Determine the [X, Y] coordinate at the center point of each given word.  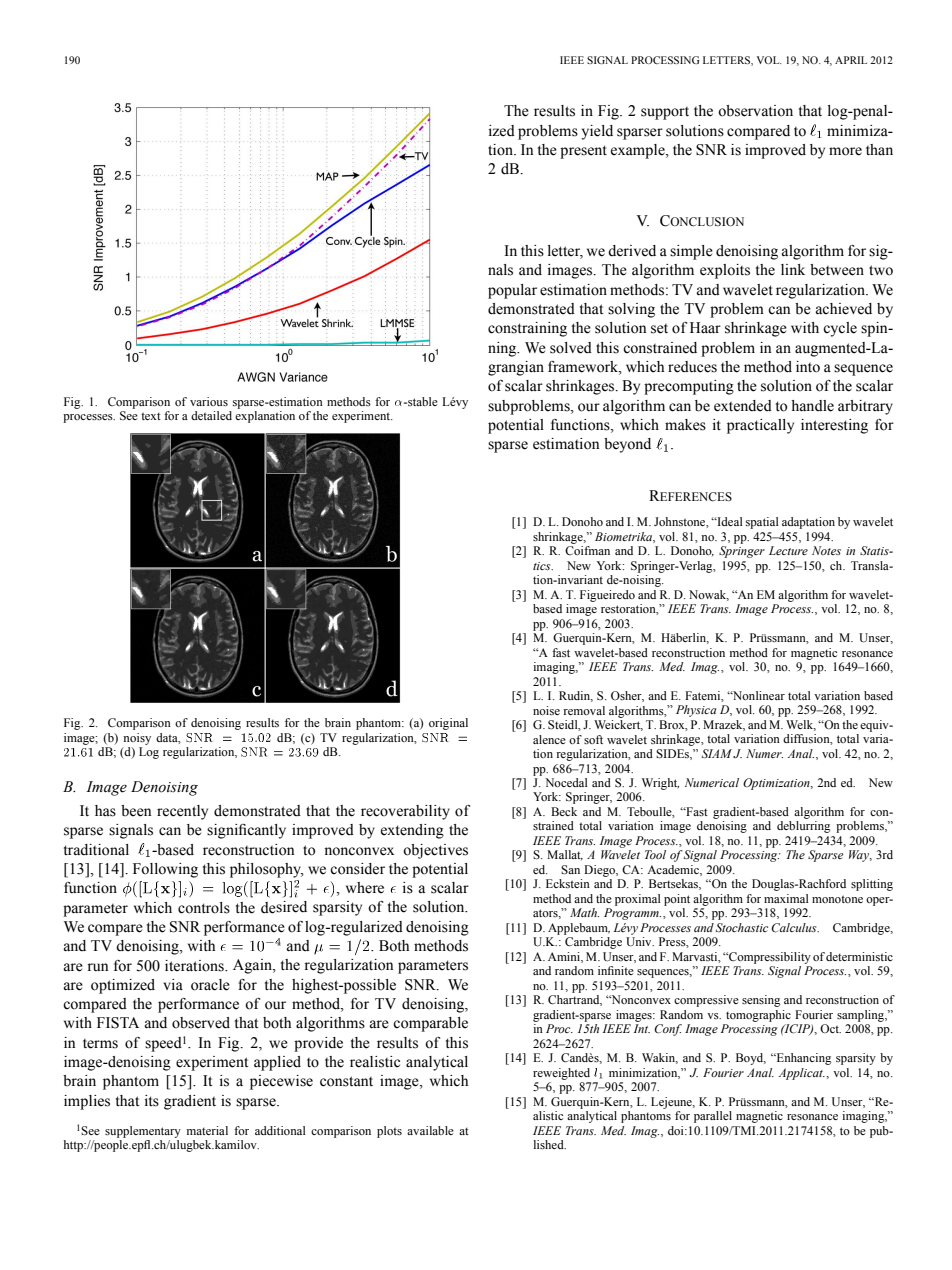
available [430, 1130]
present [583, 152]
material [207, 1130]
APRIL [851, 60]
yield [597, 132]
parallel [713, 1117]
